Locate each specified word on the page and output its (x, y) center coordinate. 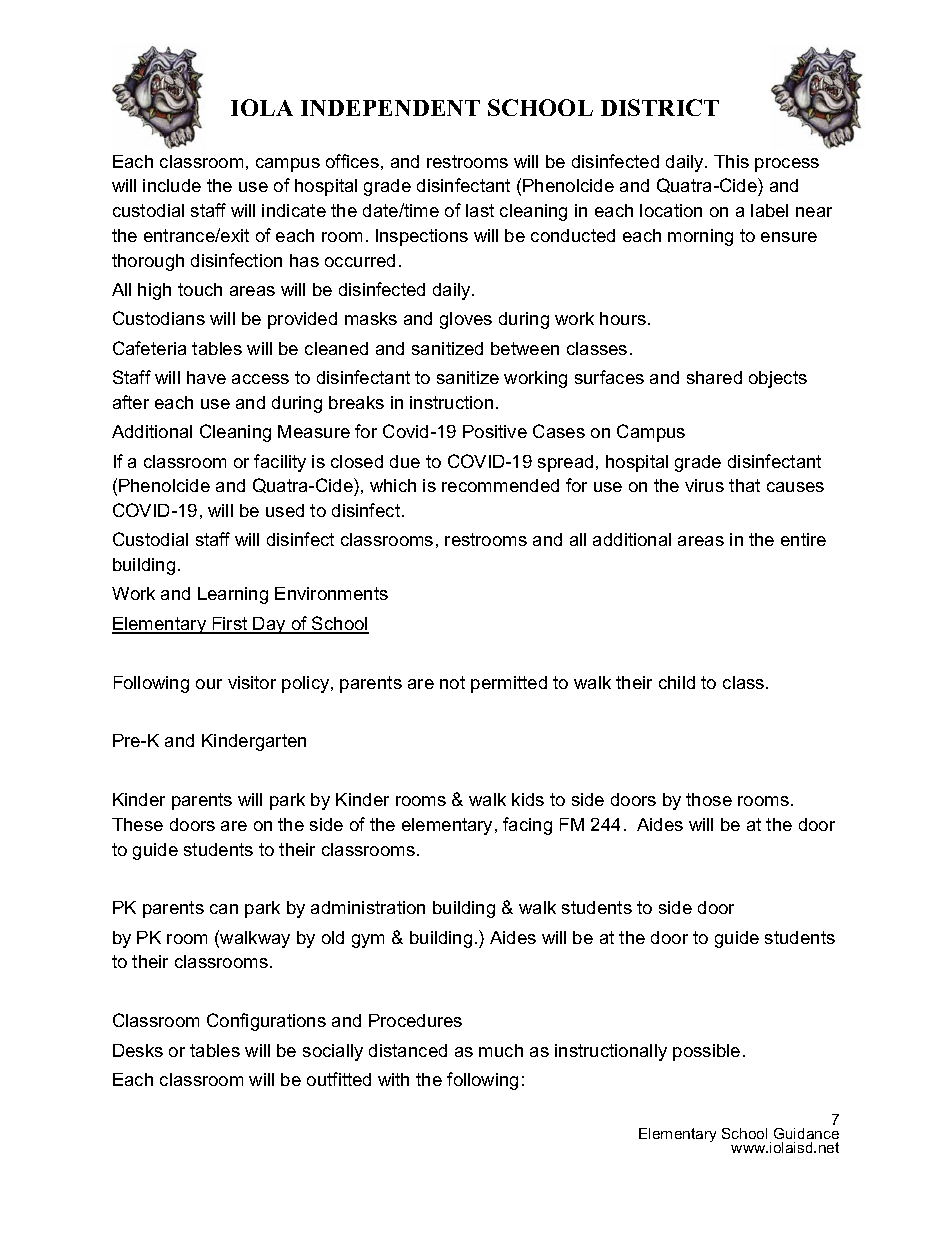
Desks (138, 1050)
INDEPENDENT (390, 108)
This (731, 161)
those (709, 799)
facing (527, 826)
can (224, 909)
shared (714, 377)
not (452, 682)
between (525, 348)
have (206, 377)
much (501, 1050)
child (677, 682)
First (230, 625)
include (172, 185)
